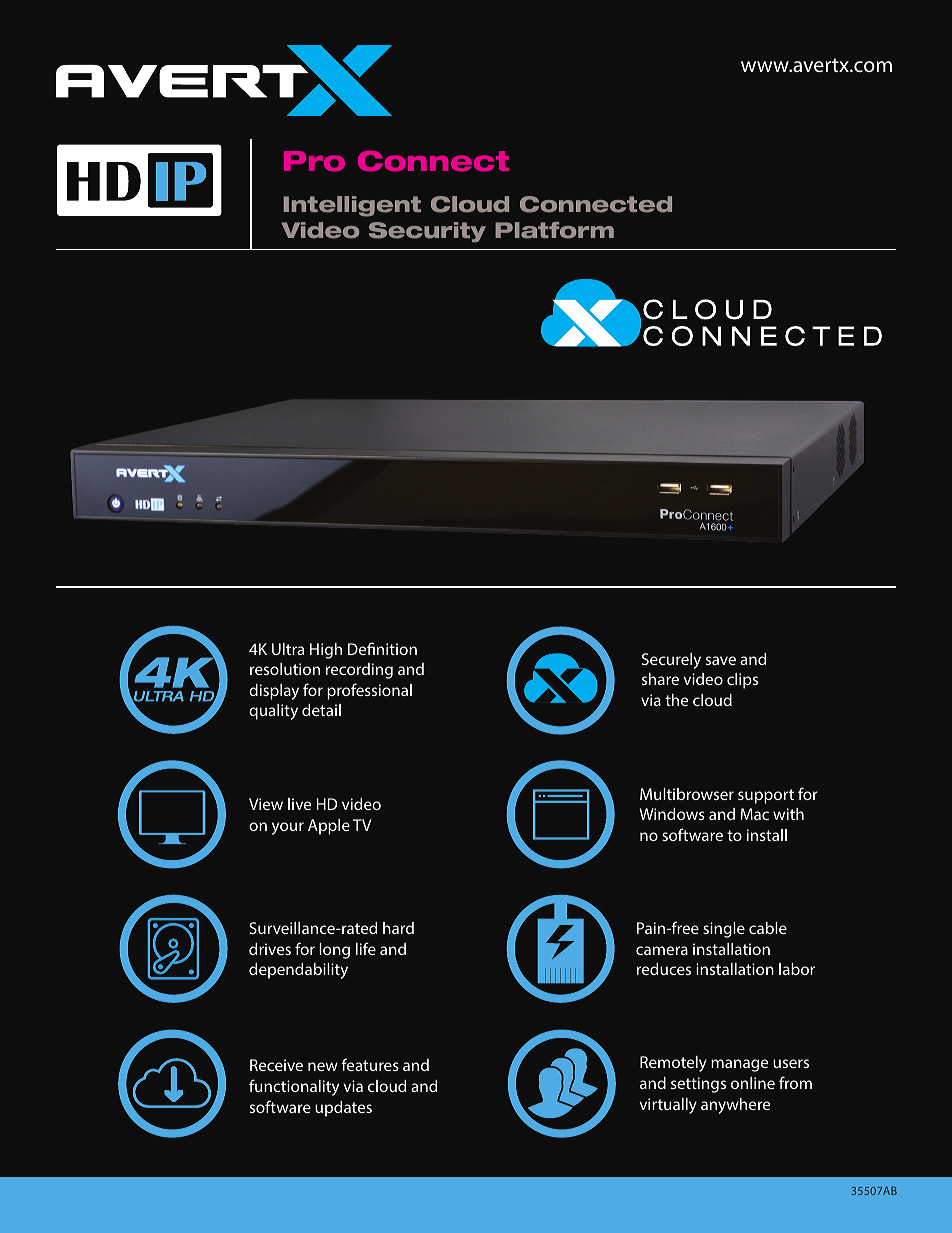  What do you see at coordinates (721, 660) in the image?
I see `save` at bounding box center [721, 660].
